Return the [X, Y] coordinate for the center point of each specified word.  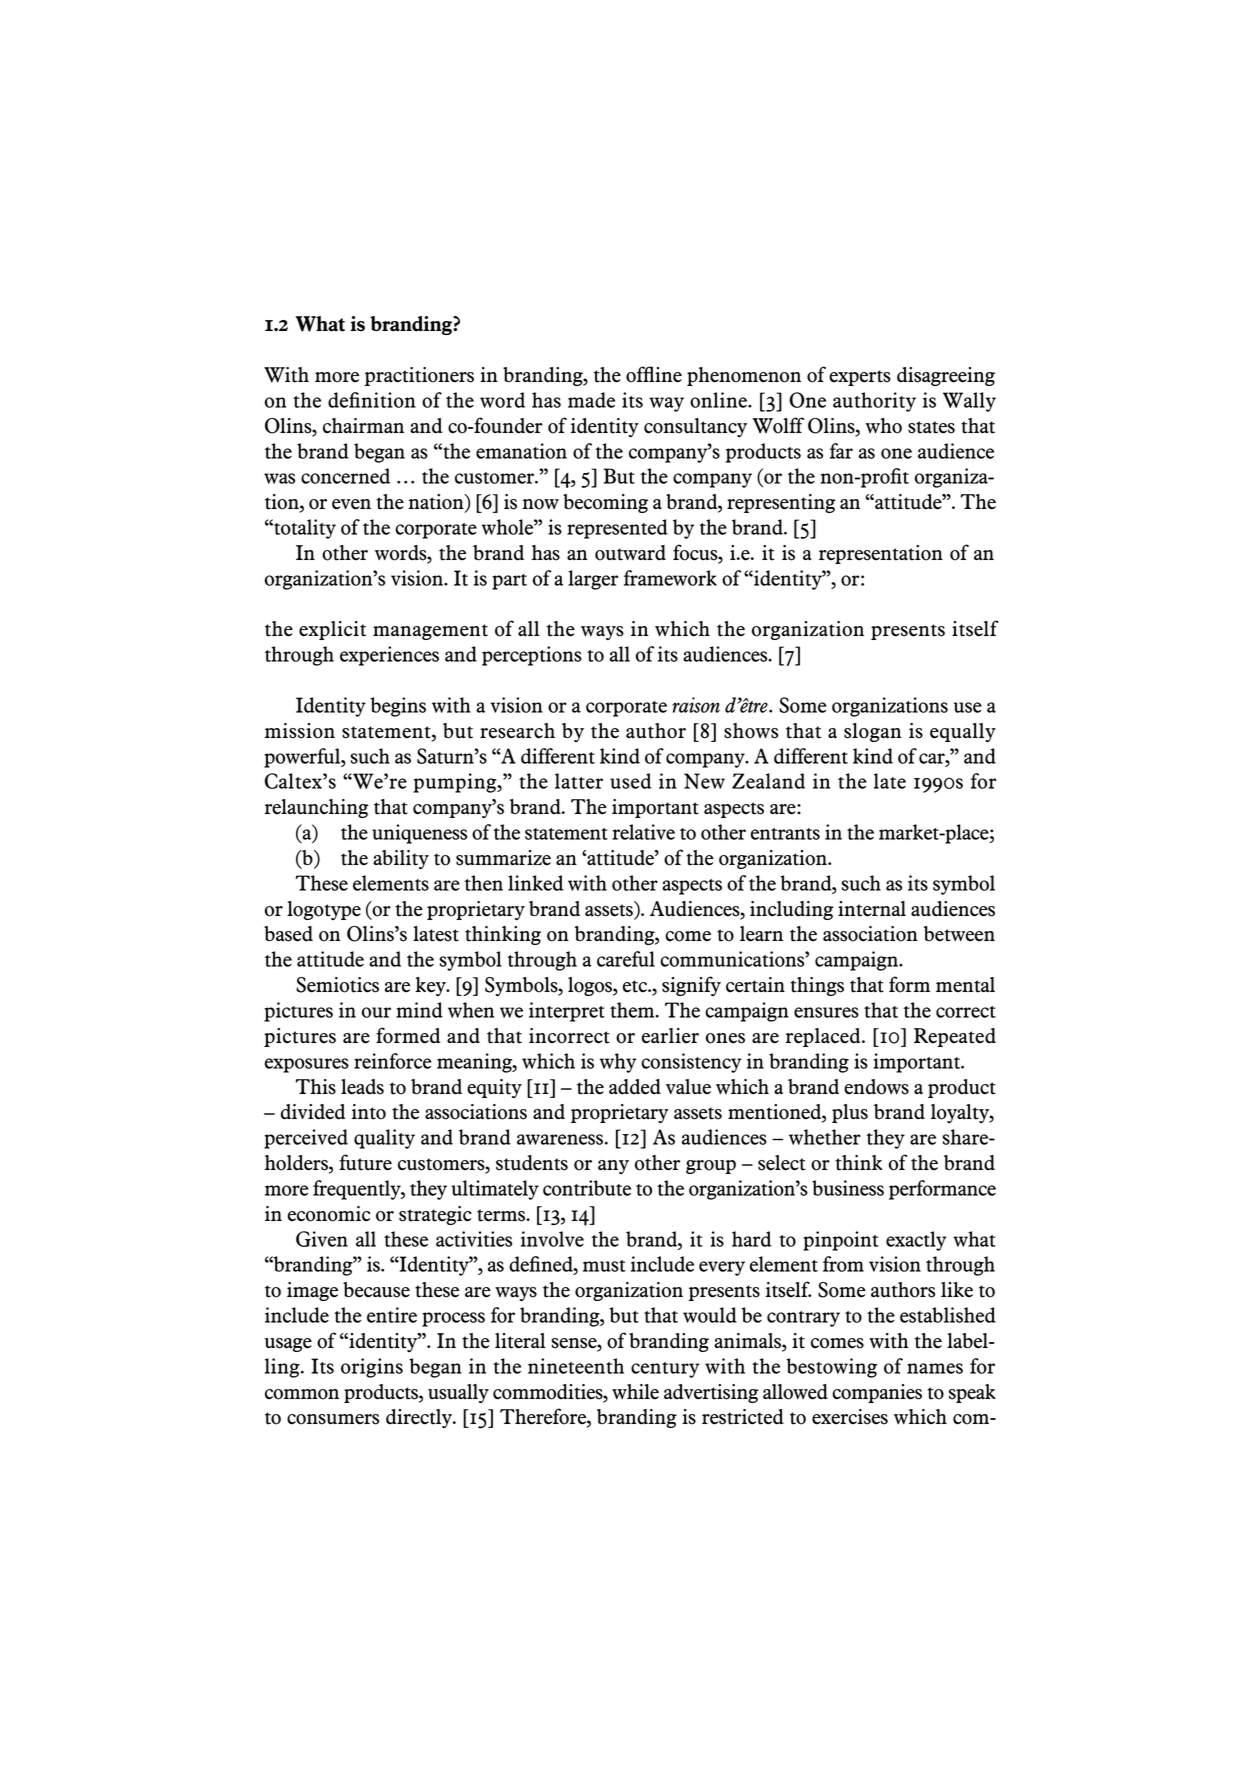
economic [329, 1214]
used [630, 781]
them [633, 1010]
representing [781, 503]
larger [593, 580]
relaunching [317, 808]
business [848, 1188]
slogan [873, 732]
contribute [587, 1188]
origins [372, 1368]
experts [860, 378]
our [376, 1012]
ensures [826, 1012]
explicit [332, 630]
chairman [363, 426]
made [591, 400]
